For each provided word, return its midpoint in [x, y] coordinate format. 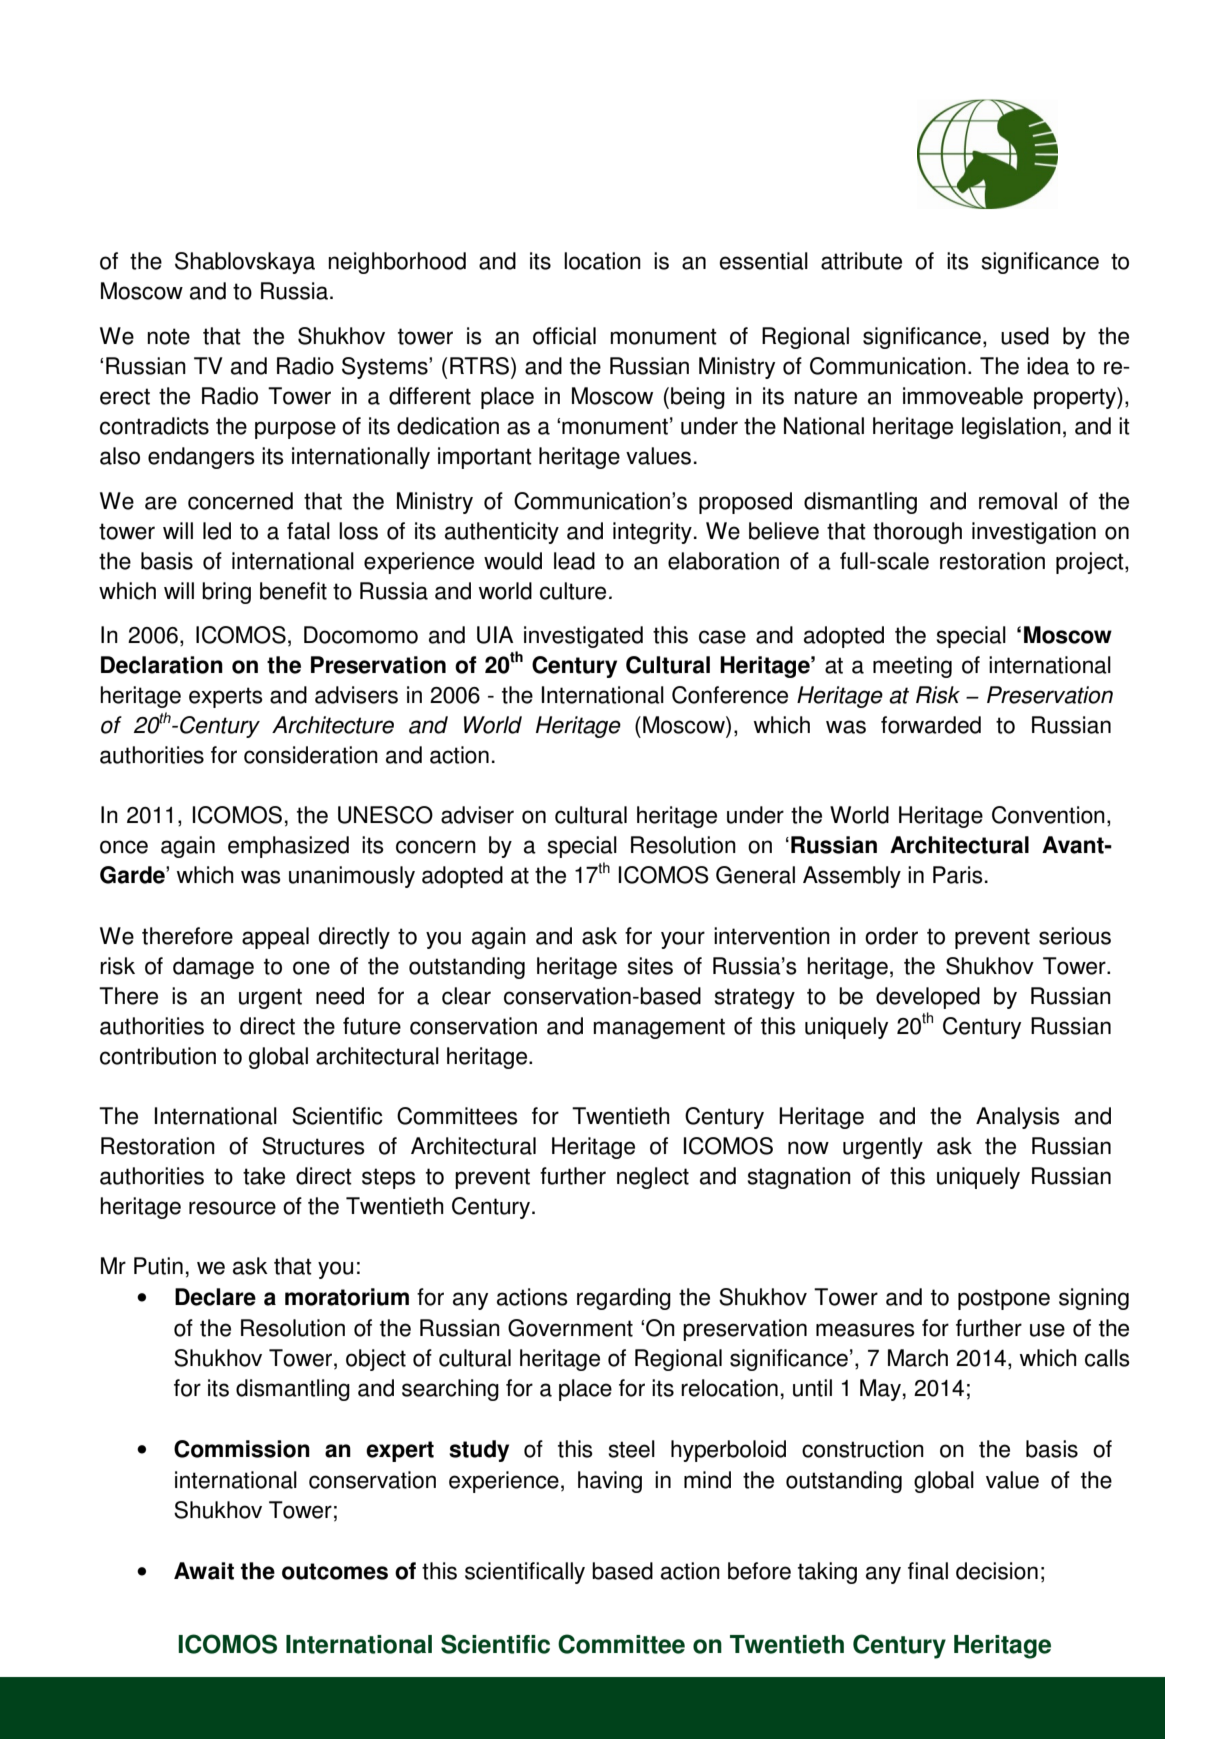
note [168, 336]
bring [226, 593]
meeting [912, 667]
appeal [275, 938]
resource [232, 1208]
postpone [1004, 1299]
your [683, 940]
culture [573, 591]
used [1025, 336]
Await [204, 1571]
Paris [958, 875]
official [564, 336]
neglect [653, 1178]
